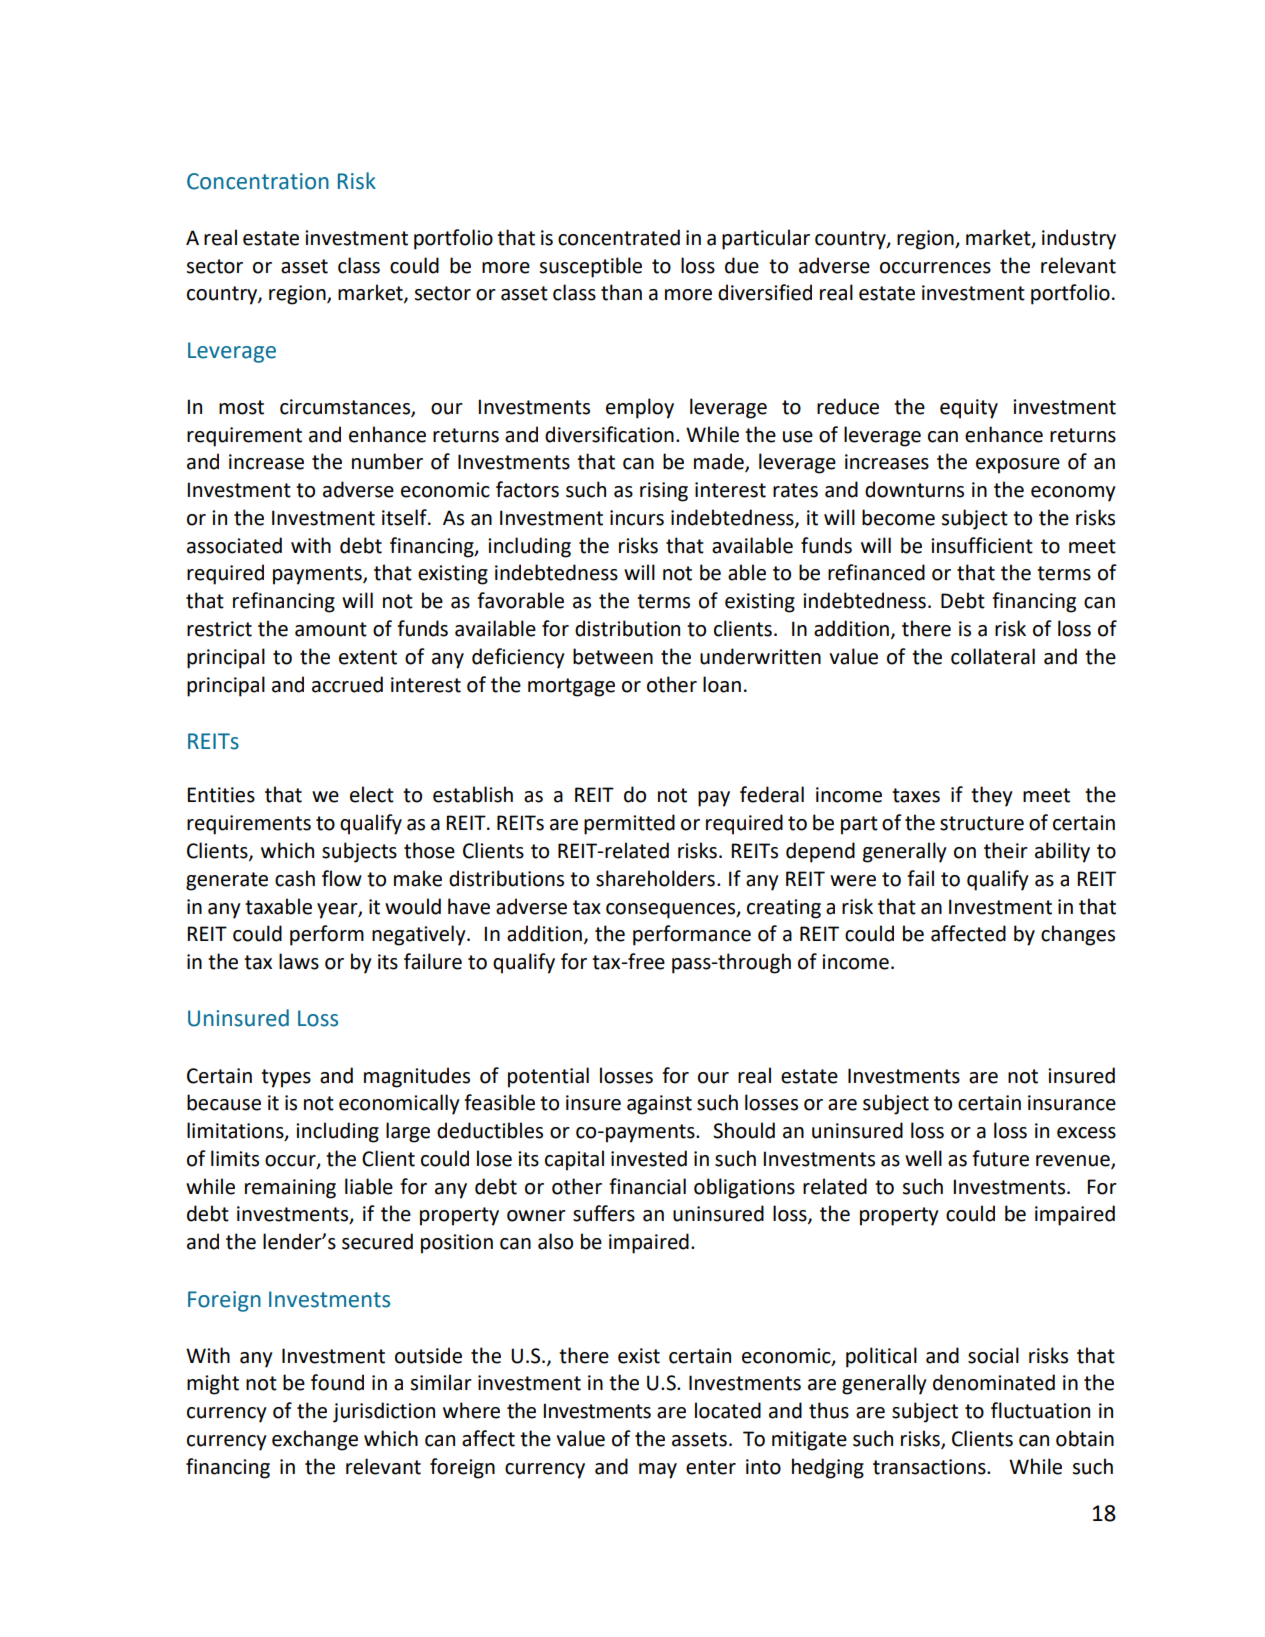  What do you see at coordinates (405, 517) in the page?
I see `itself` at bounding box center [405, 517].
